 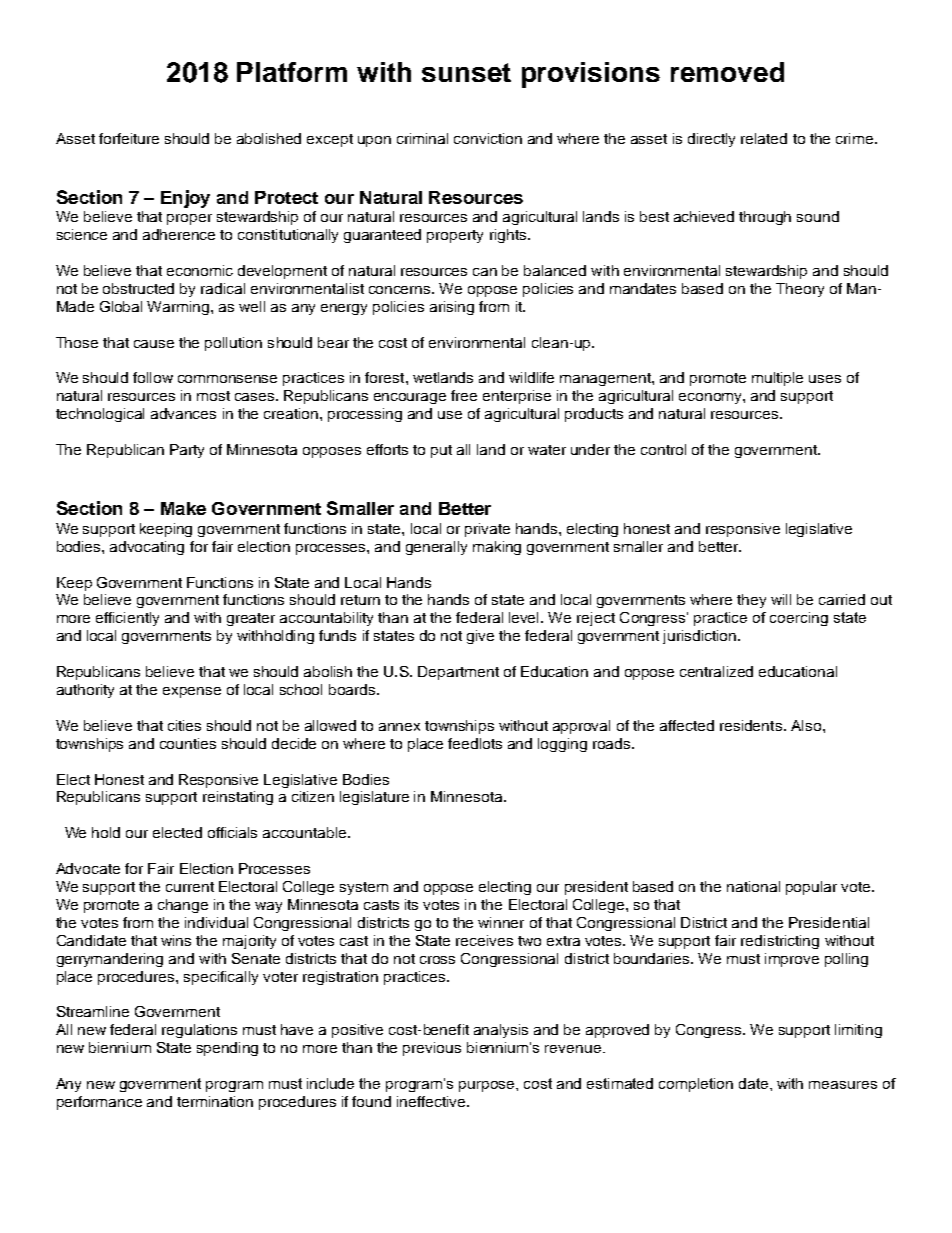 I want to click on multiple, so click(x=777, y=379).
